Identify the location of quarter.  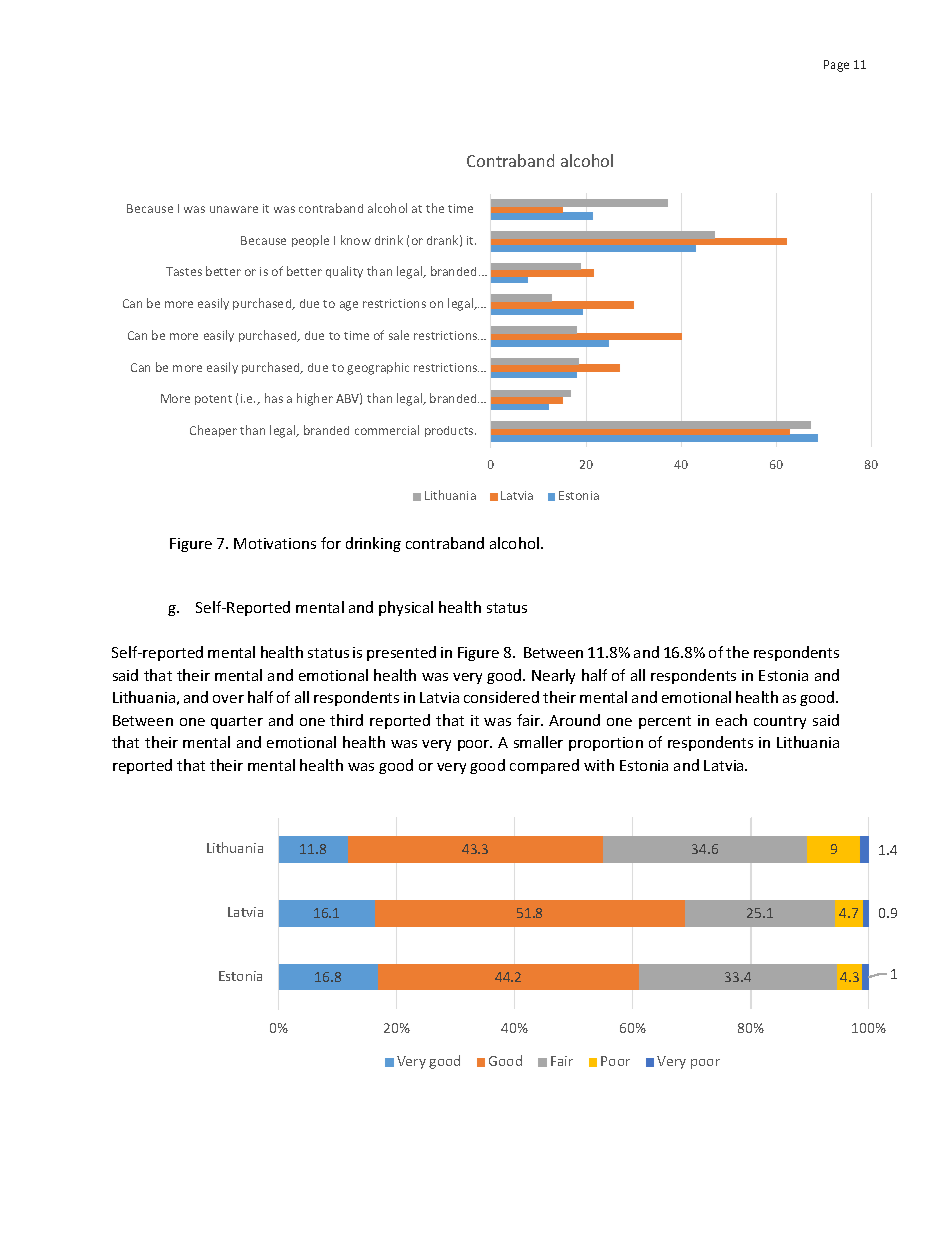
(237, 722).
